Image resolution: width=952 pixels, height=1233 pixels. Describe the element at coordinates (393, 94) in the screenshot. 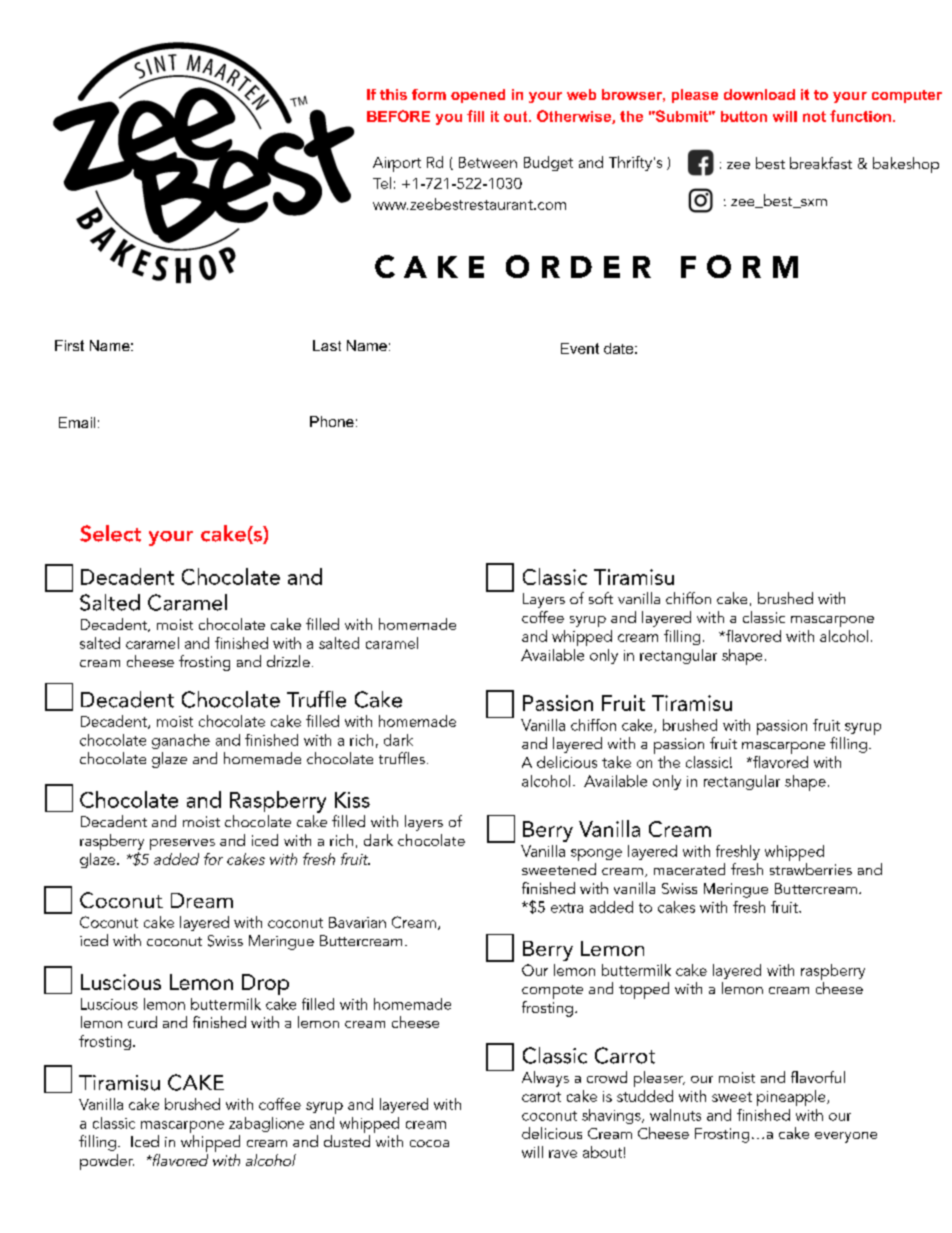

I see `this` at that location.
